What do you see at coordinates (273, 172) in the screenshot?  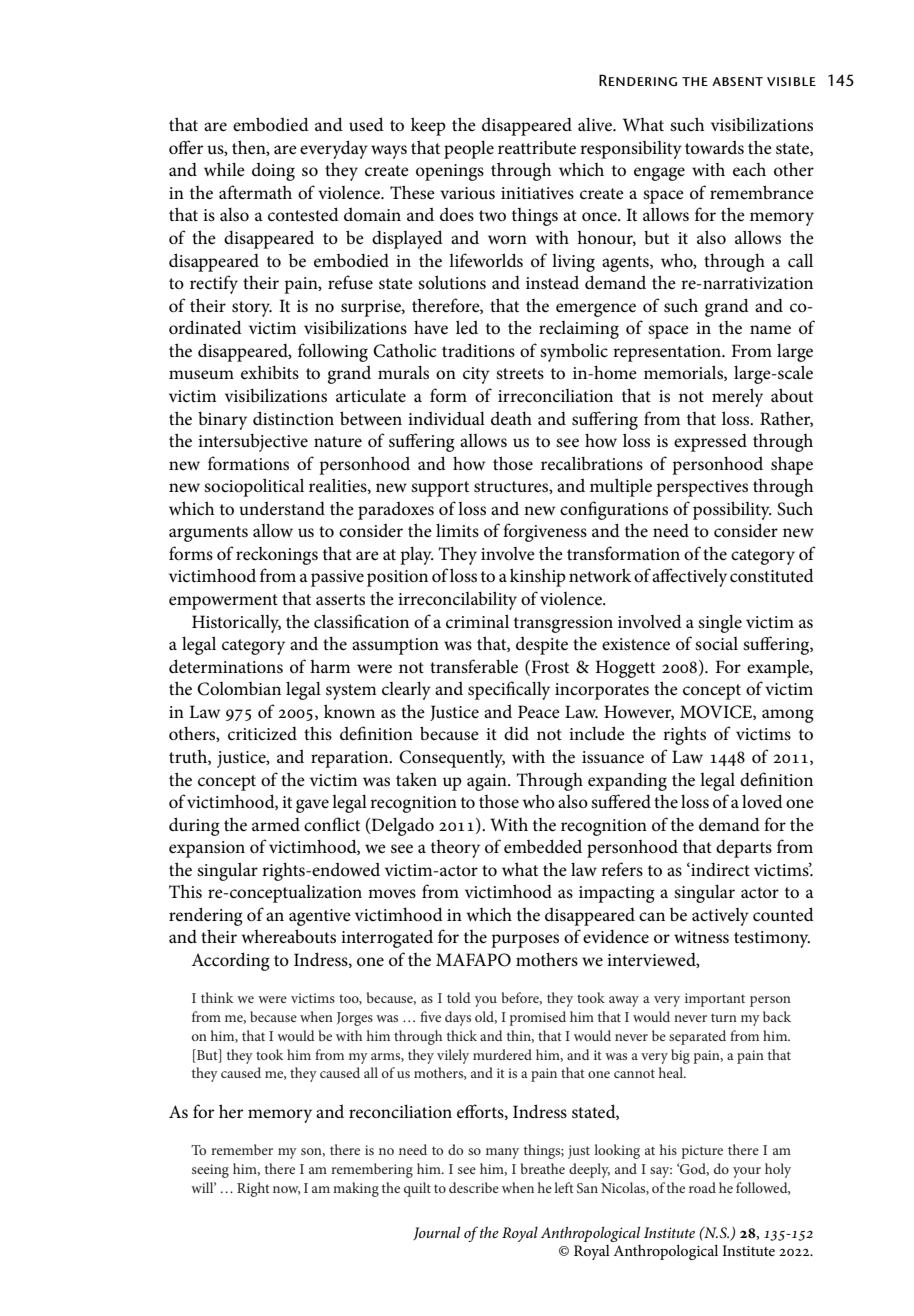 I see `doing` at bounding box center [273, 172].
